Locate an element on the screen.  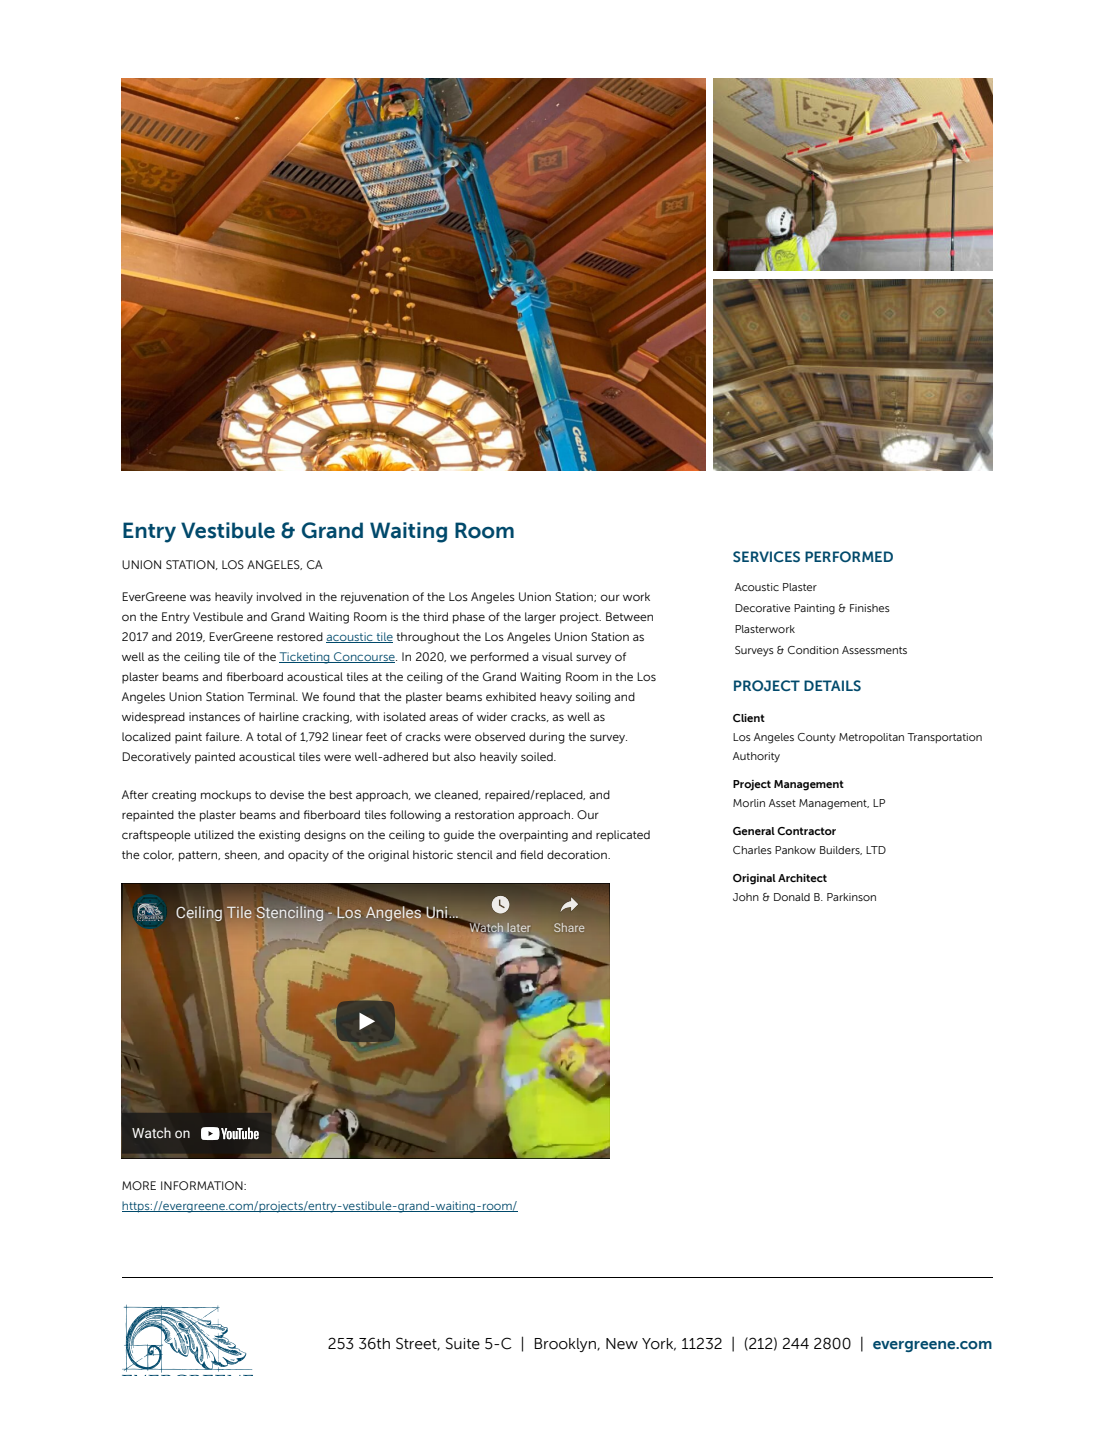
New is located at coordinates (622, 1344).
